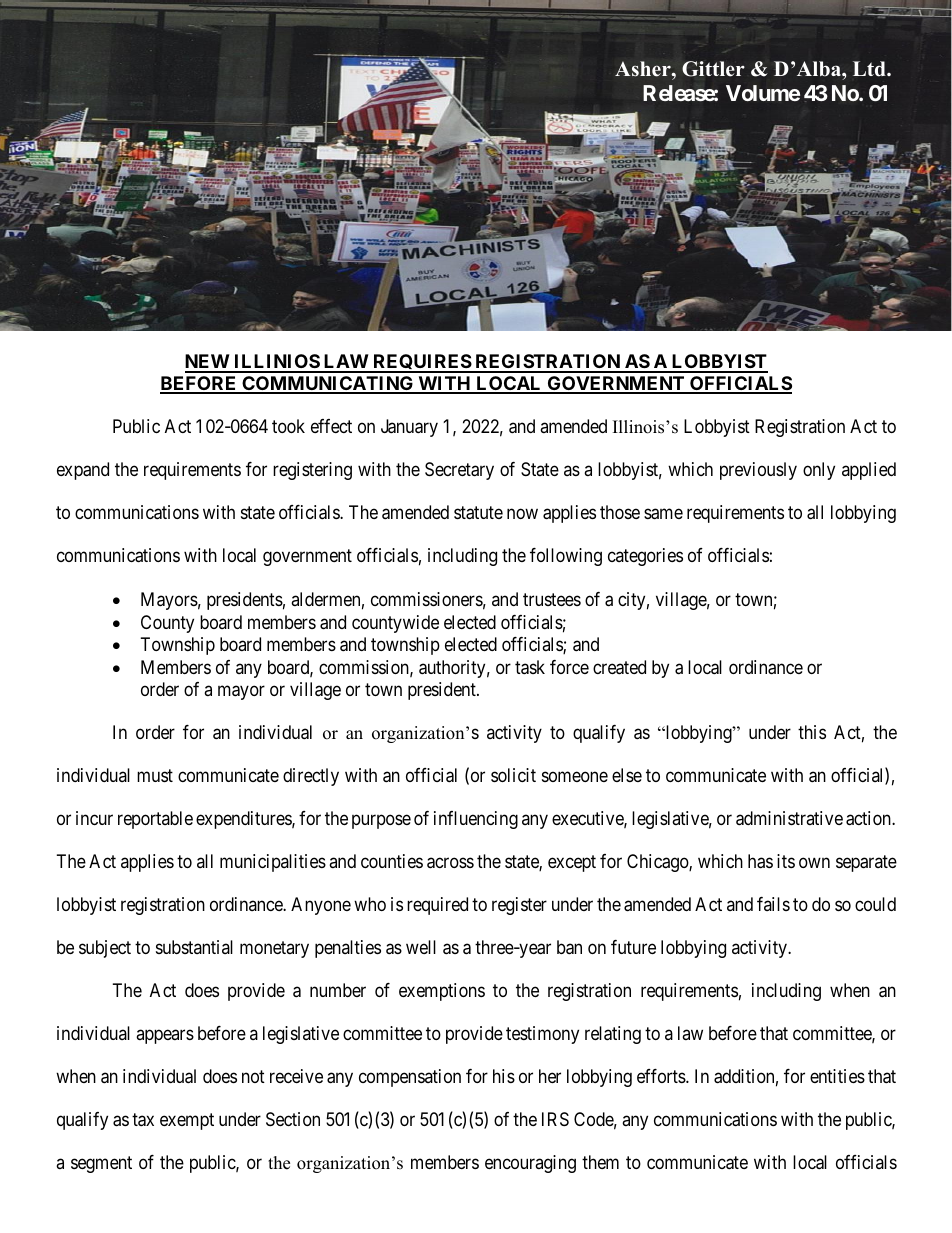 The height and width of the screenshot is (1233, 952). What do you see at coordinates (530, 1164) in the screenshot?
I see `encouraging` at bounding box center [530, 1164].
